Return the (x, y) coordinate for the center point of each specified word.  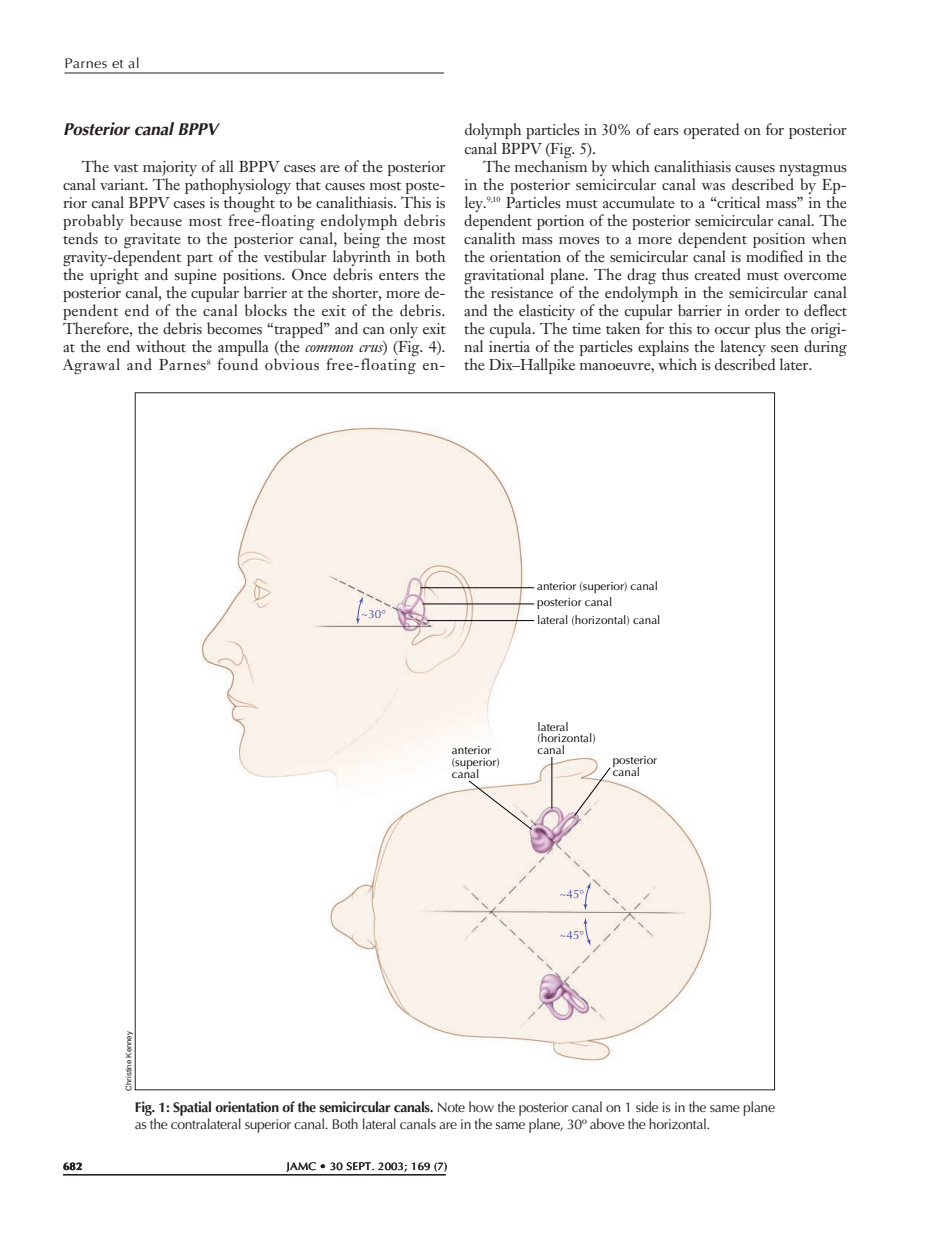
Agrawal (91, 366)
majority (170, 168)
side (647, 1106)
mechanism (551, 165)
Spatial (192, 1108)
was (713, 186)
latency (743, 349)
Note (451, 1107)
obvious (292, 364)
